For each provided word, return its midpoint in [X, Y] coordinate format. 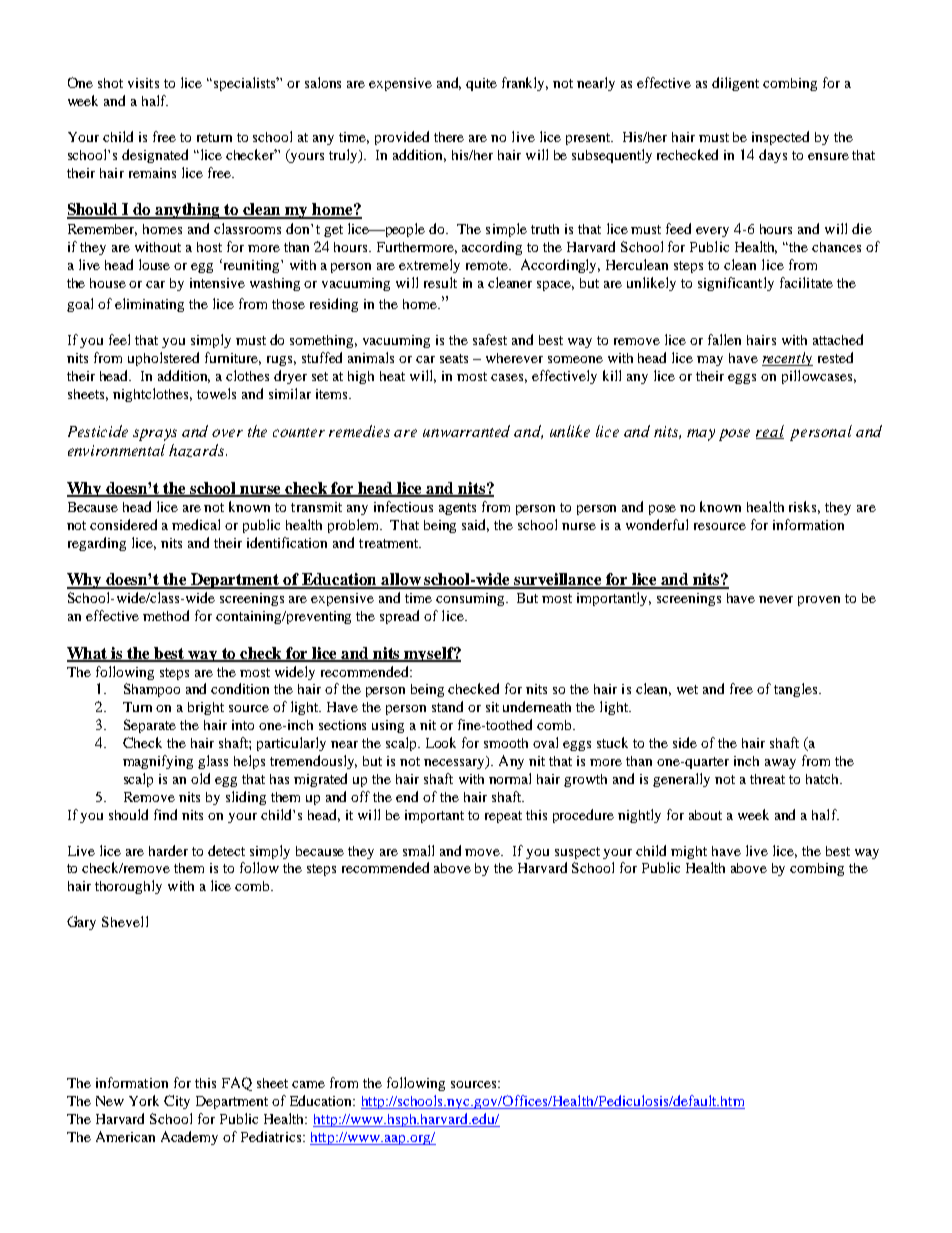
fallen [724, 339]
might [689, 852]
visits [143, 83]
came [308, 1084]
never [776, 599]
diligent [735, 84]
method [166, 615]
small [418, 850]
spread [399, 617]
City [177, 1102]
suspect [577, 853]
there [449, 137]
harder [168, 850]
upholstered [163, 359]
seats [454, 358]
